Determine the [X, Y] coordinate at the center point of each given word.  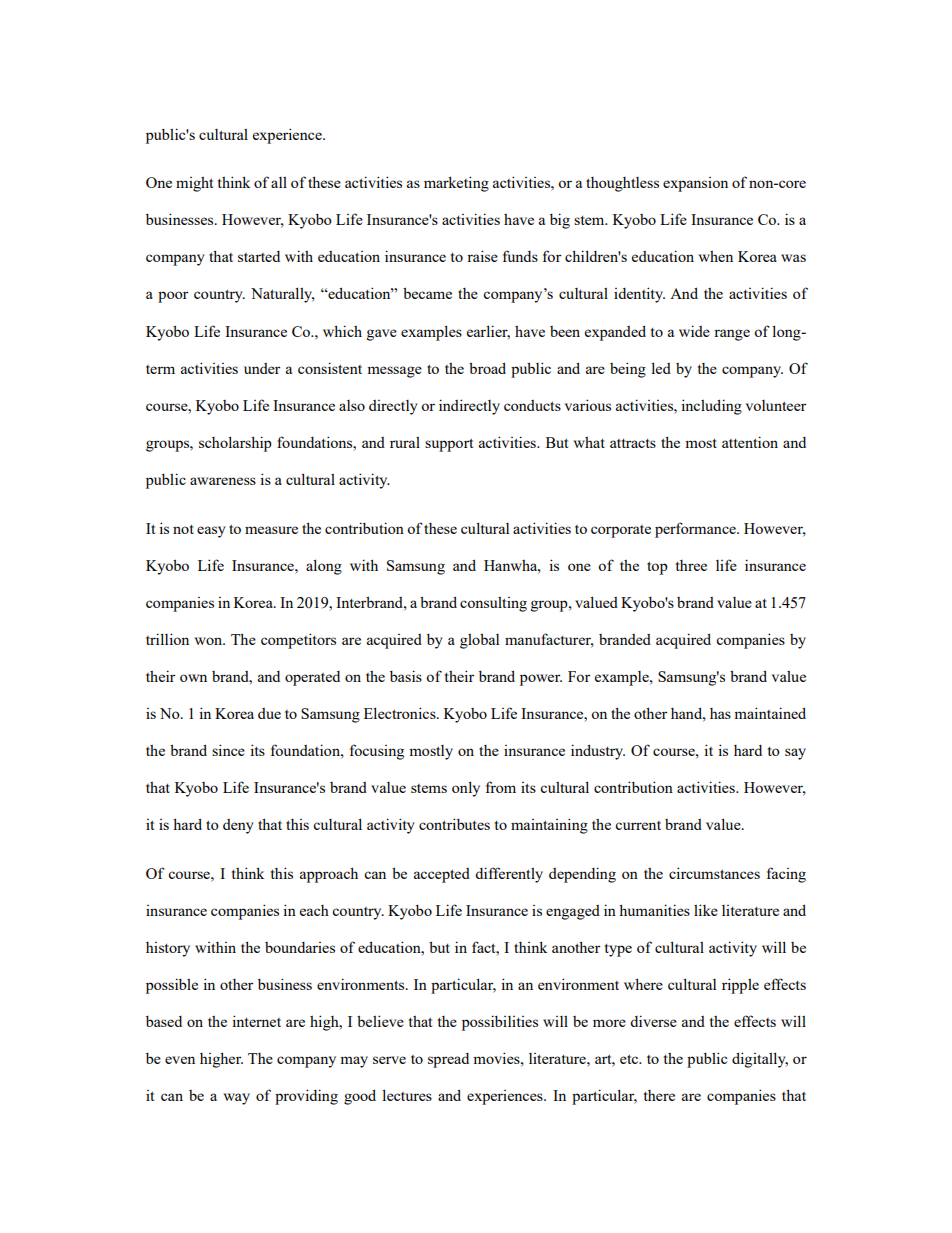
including [711, 407]
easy [211, 532]
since [228, 750]
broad [487, 368]
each [314, 910]
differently [509, 875]
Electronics [401, 713]
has [720, 713]
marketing [456, 184]
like [706, 910]
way [237, 1099]
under [262, 368]
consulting [493, 604]
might [194, 184]
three [691, 565]
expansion [695, 184]
